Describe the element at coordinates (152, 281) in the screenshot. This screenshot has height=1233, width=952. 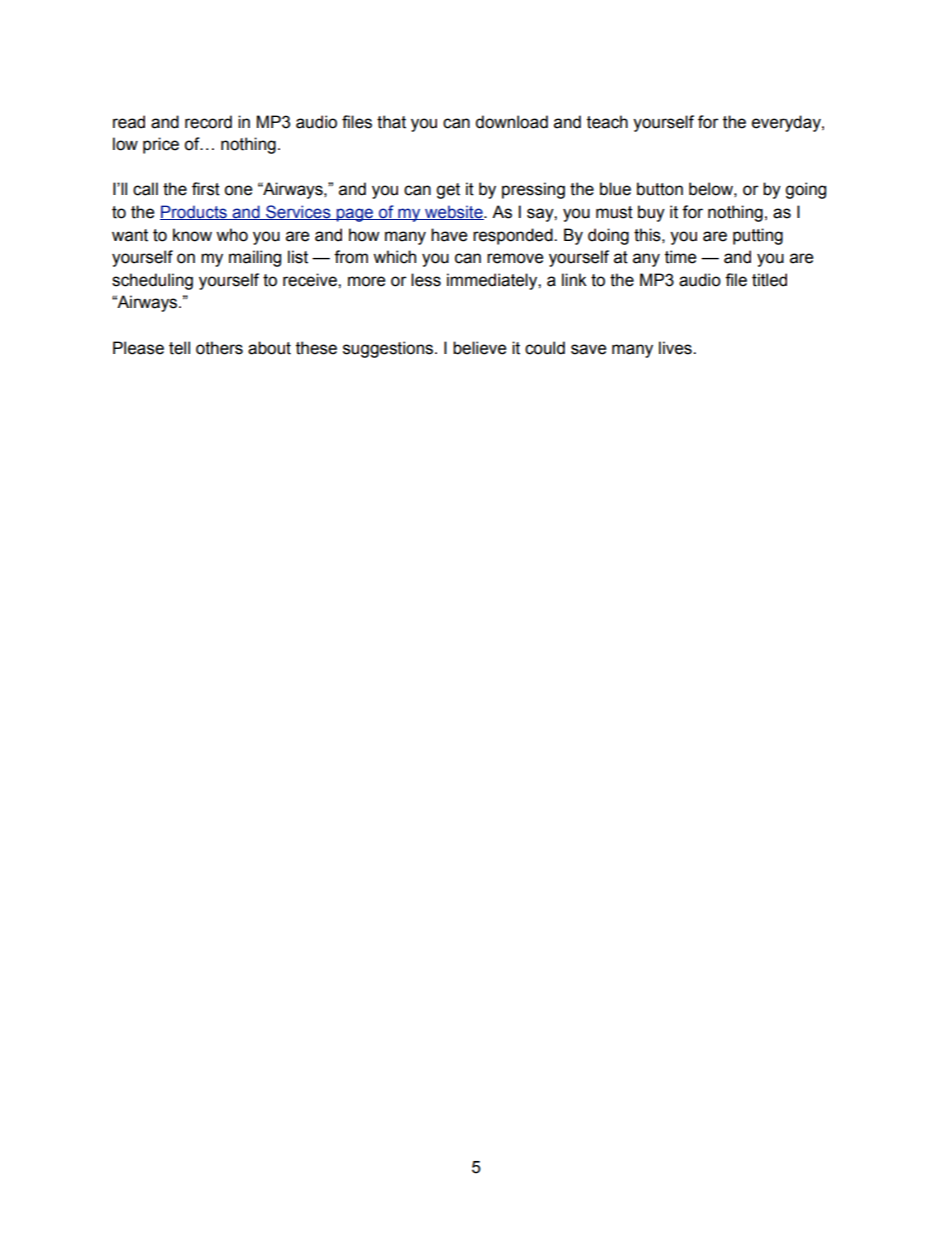
I see `scheduling` at that location.
